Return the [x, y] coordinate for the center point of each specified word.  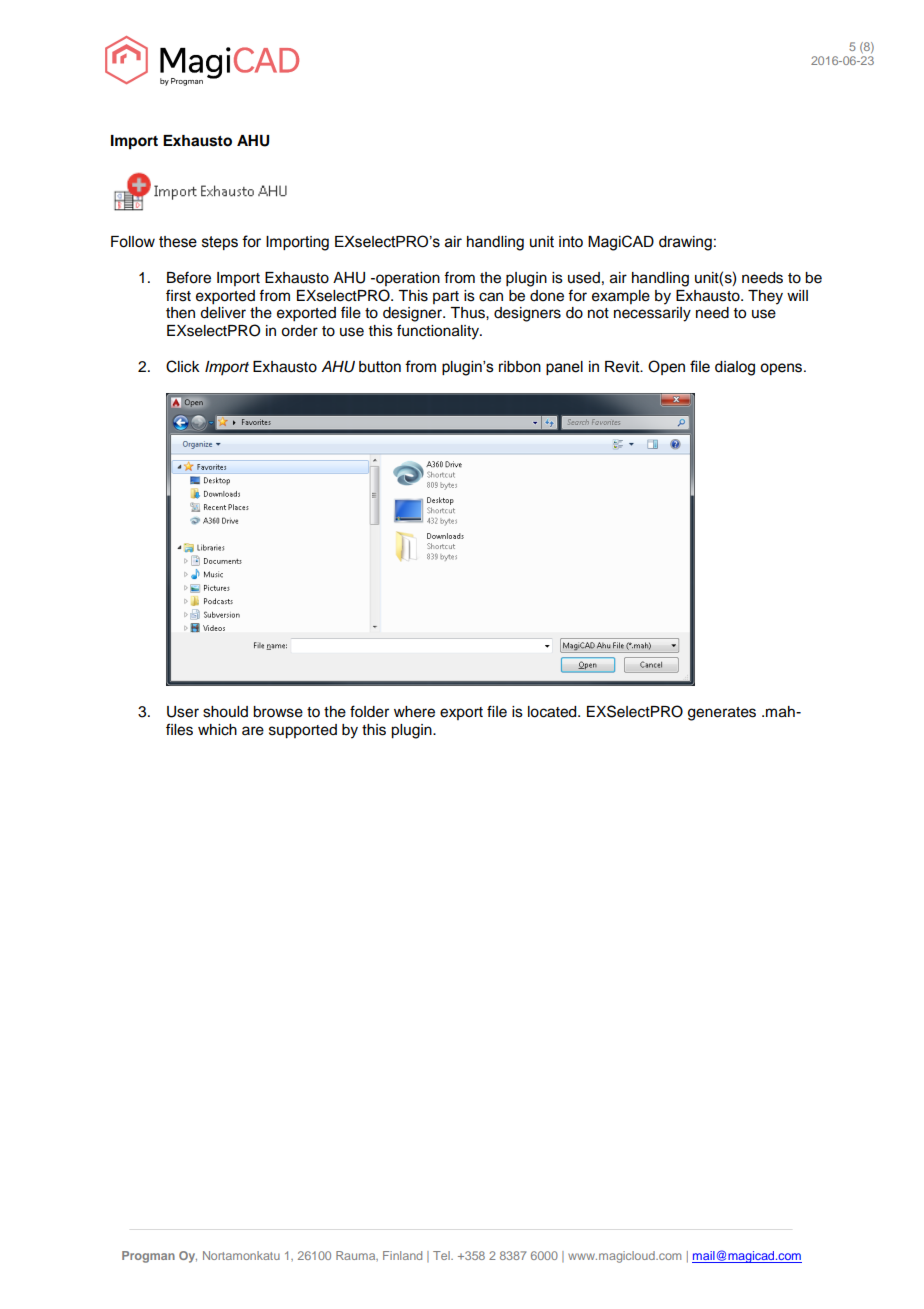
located [553, 712]
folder [369, 711]
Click [183, 366]
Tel [442, 1255]
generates [722, 714]
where [414, 712]
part [446, 297]
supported [303, 731]
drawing [685, 243]
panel [564, 368]
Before [189, 277]
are [253, 731]
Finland [402, 1255]
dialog [735, 368]
